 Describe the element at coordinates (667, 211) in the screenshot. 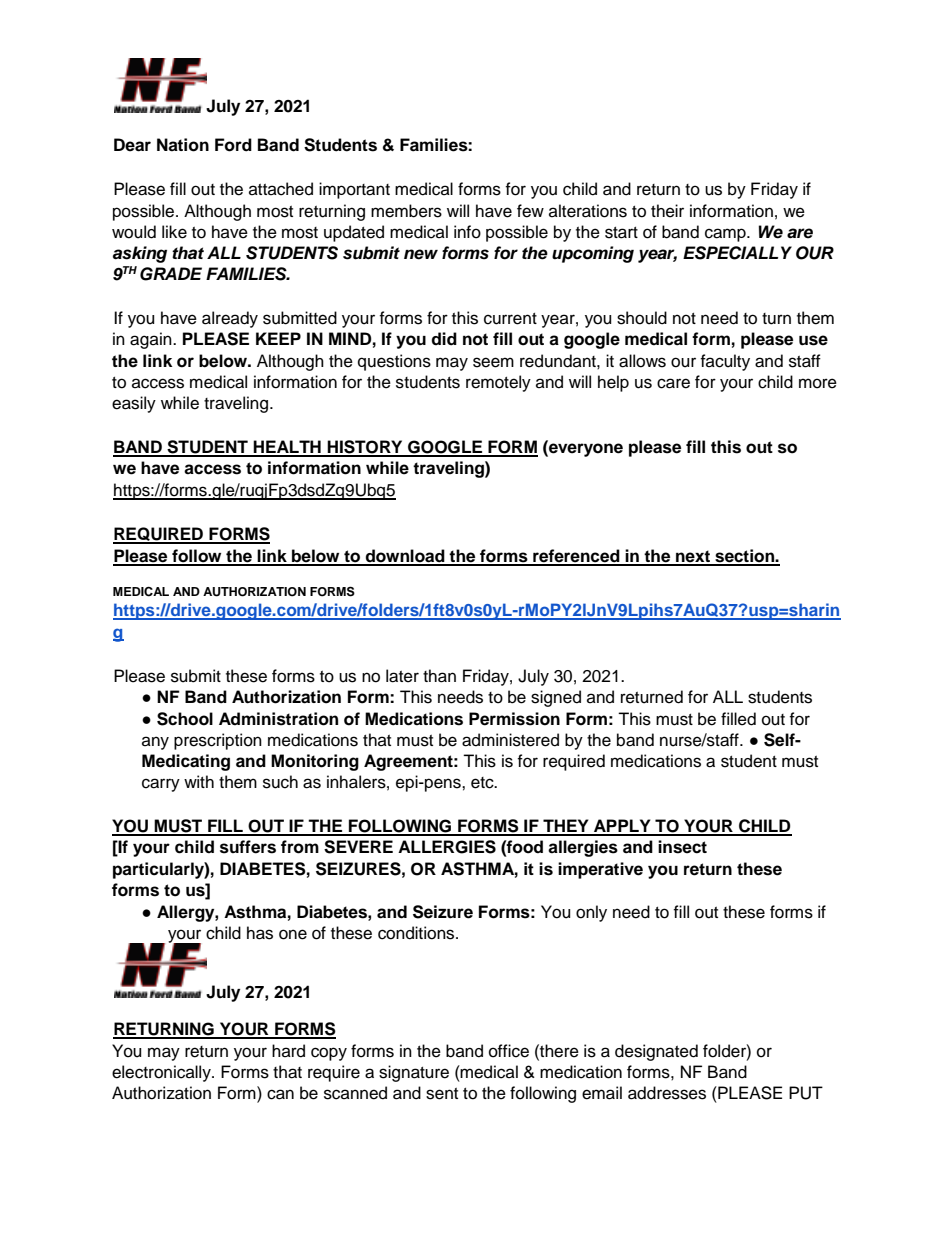

I see `their` at that location.
